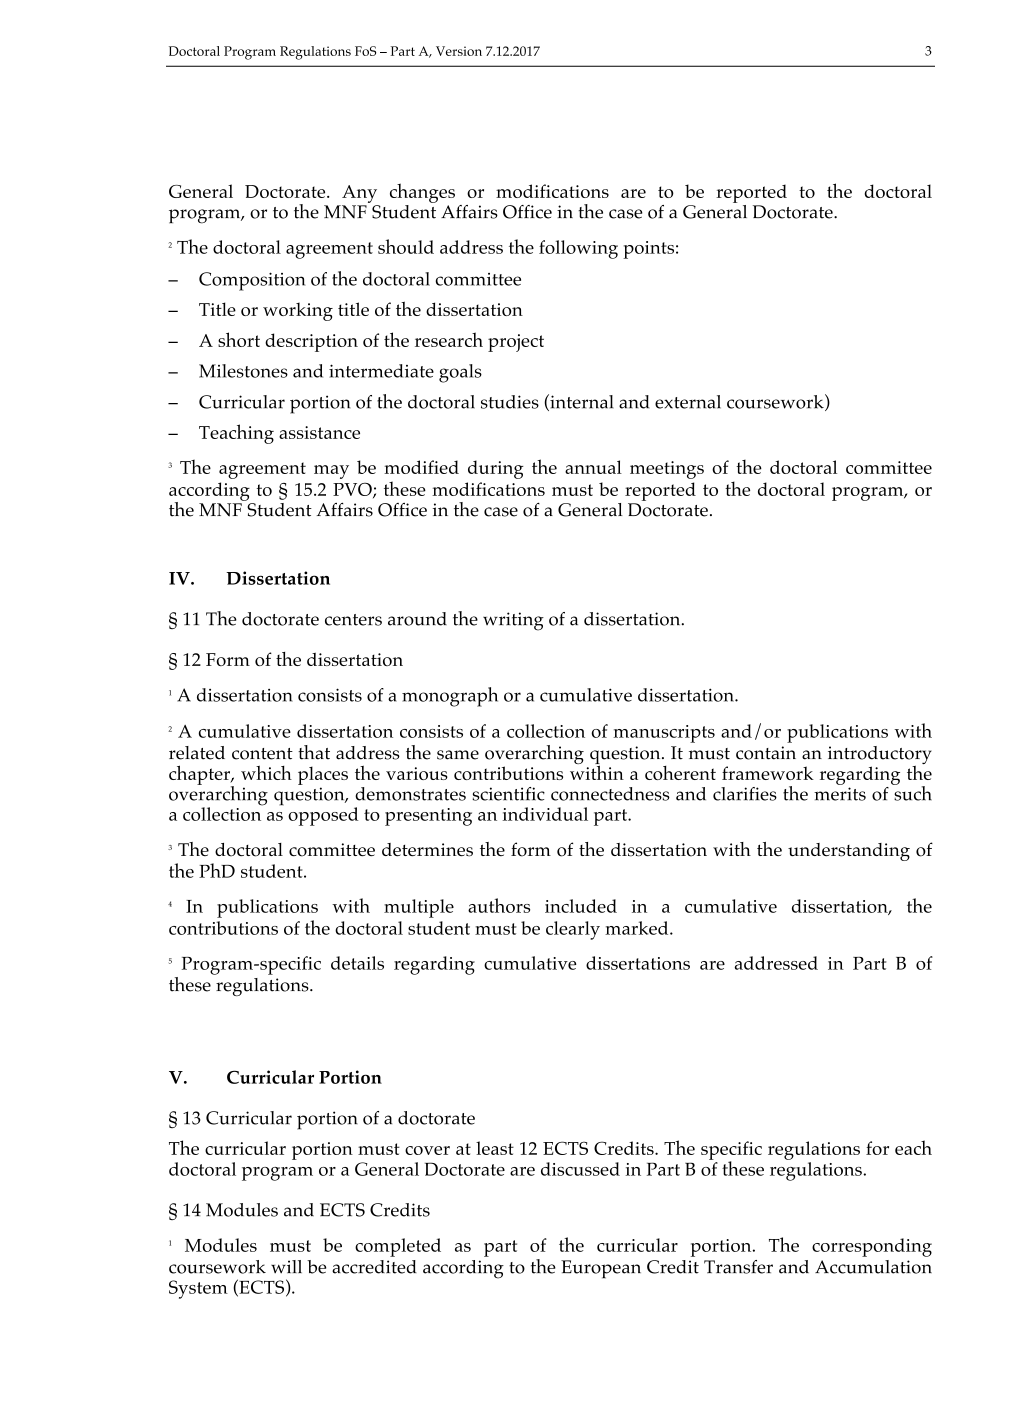 The height and width of the image is (1428, 1009). Describe the element at coordinates (422, 193) in the image. I see `changes` at that location.
